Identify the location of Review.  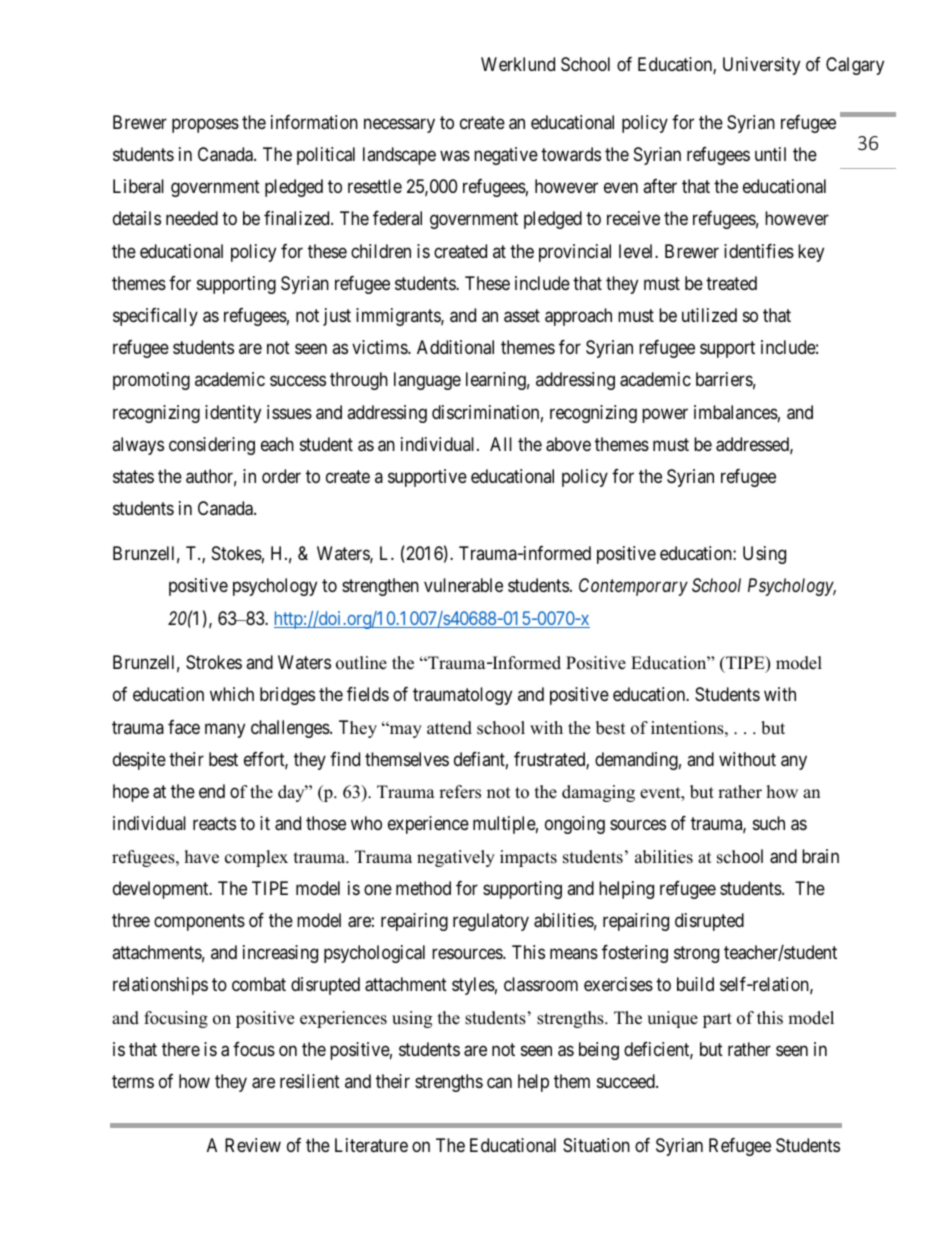
(253, 1145).
